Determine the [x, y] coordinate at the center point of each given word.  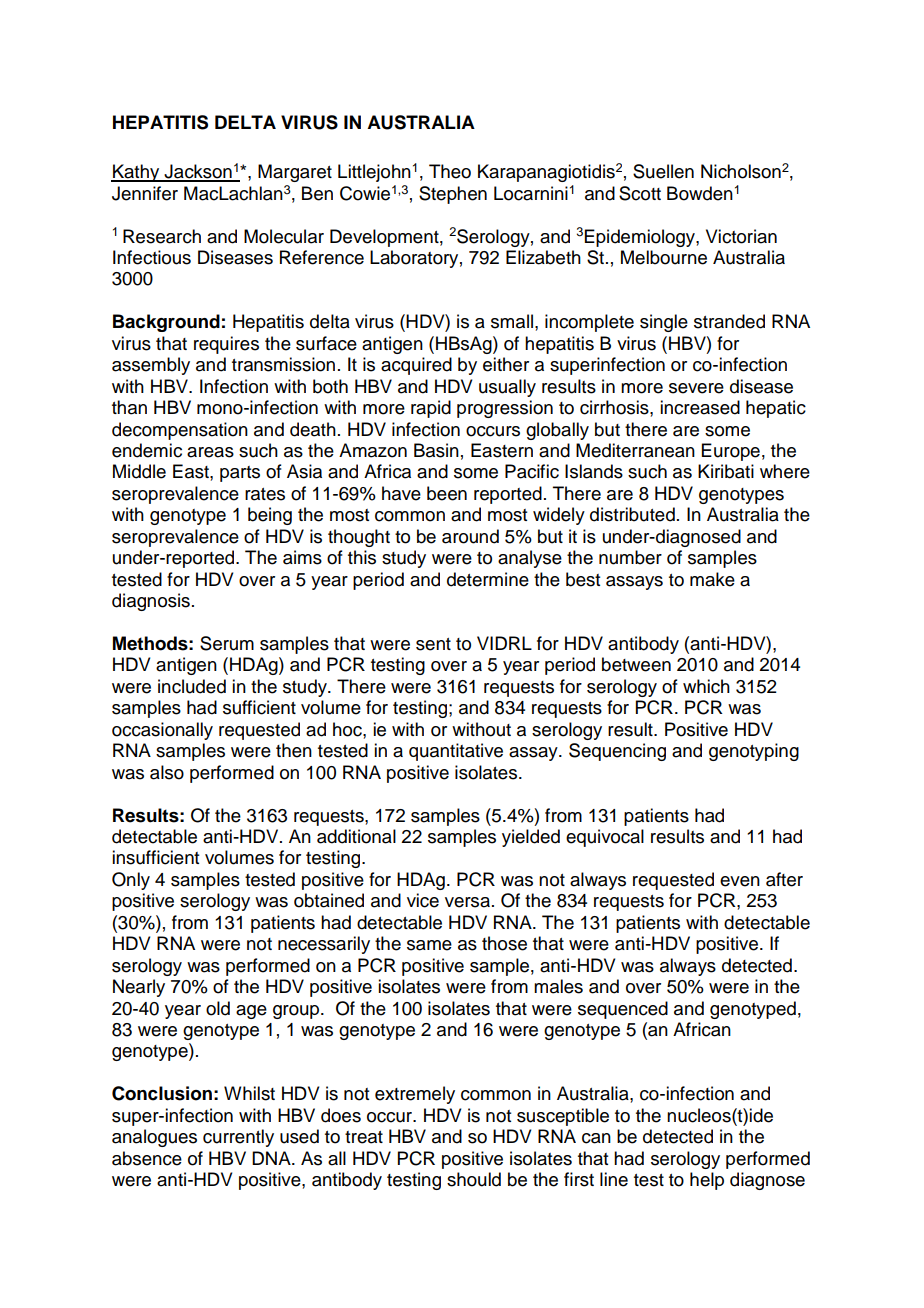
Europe [731, 452]
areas [210, 452]
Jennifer [145, 193]
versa [467, 902]
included [192, 686]
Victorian [741, 236]
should [474, 1179]
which [706, 686]
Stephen [453, 195]
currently [238, 1138]
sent [433, 644]
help [707, 1181]
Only [131, 881]
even [740, 881]
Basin [436, 450]
